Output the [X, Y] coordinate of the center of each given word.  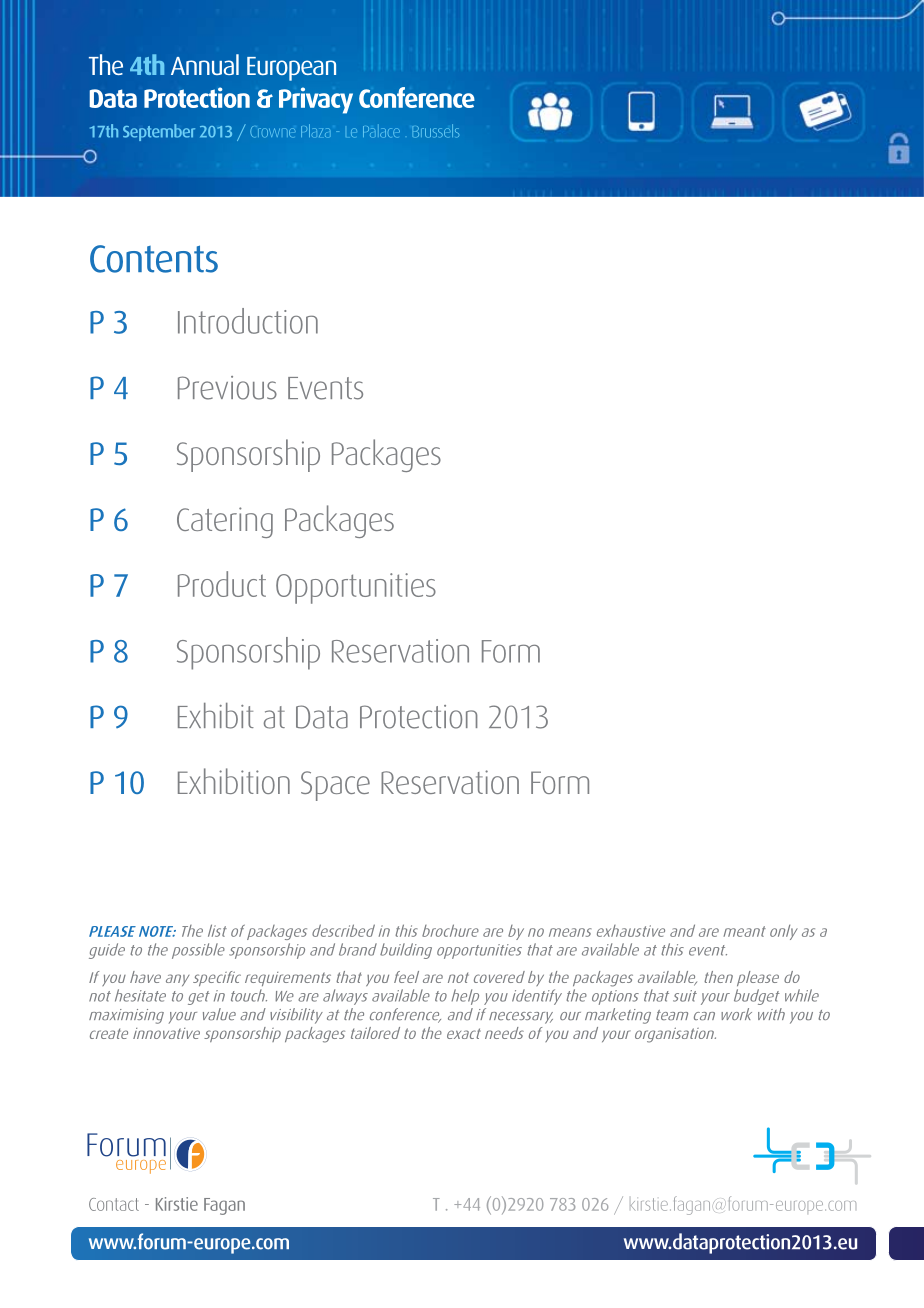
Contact [114, 1204]
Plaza [316, 130]
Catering [225, 522]
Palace [381, 131]
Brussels [435, 131]
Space [335, 786]
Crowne [273, 132]
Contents [154, 259]
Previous [227, 388]
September [159, 132]
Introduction [248, 321]
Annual [205, 64]
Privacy [316, 100]
